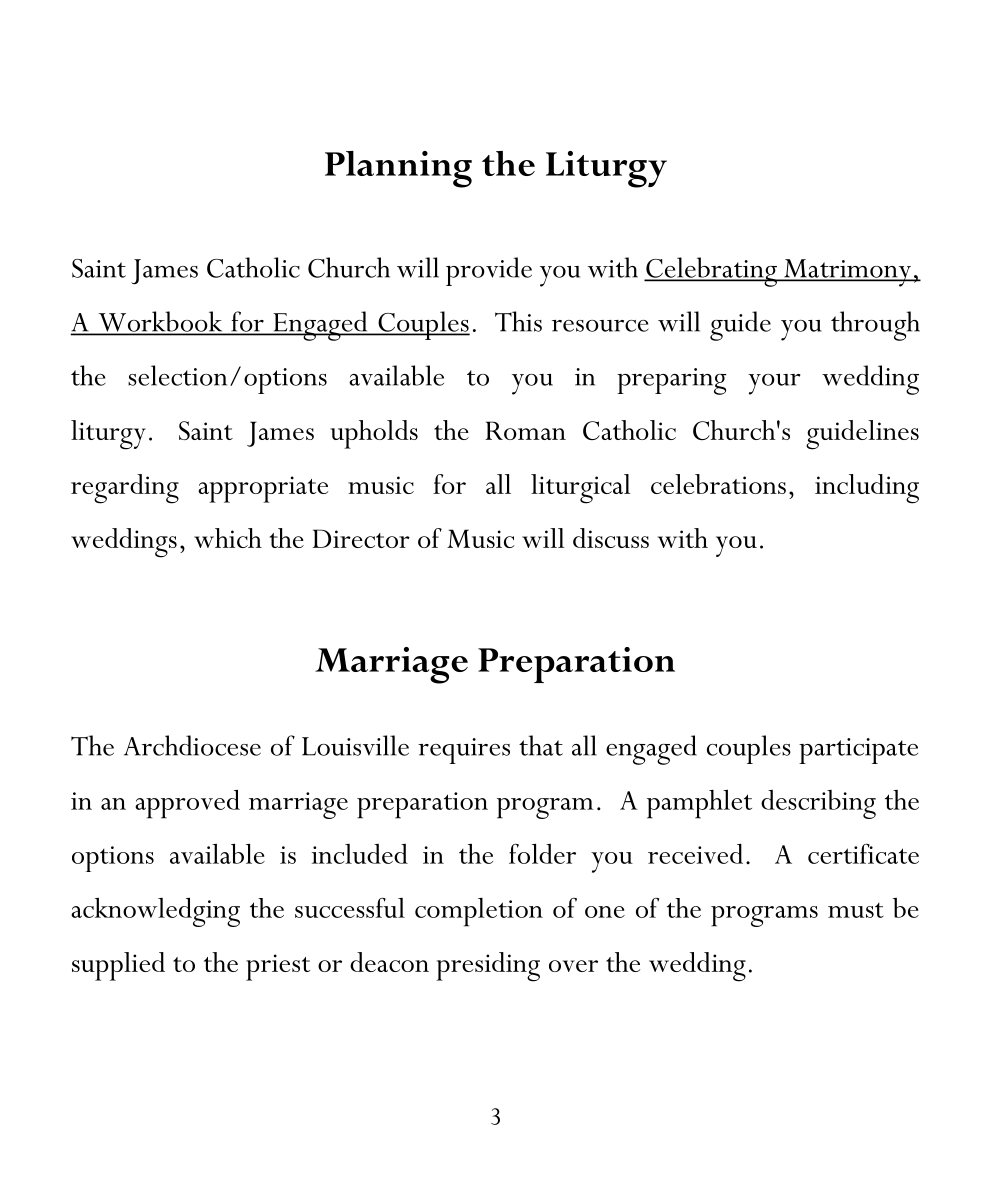  Describe the element at coordinates (192, 745) in the page. I see `Archdiocese` at that location.
